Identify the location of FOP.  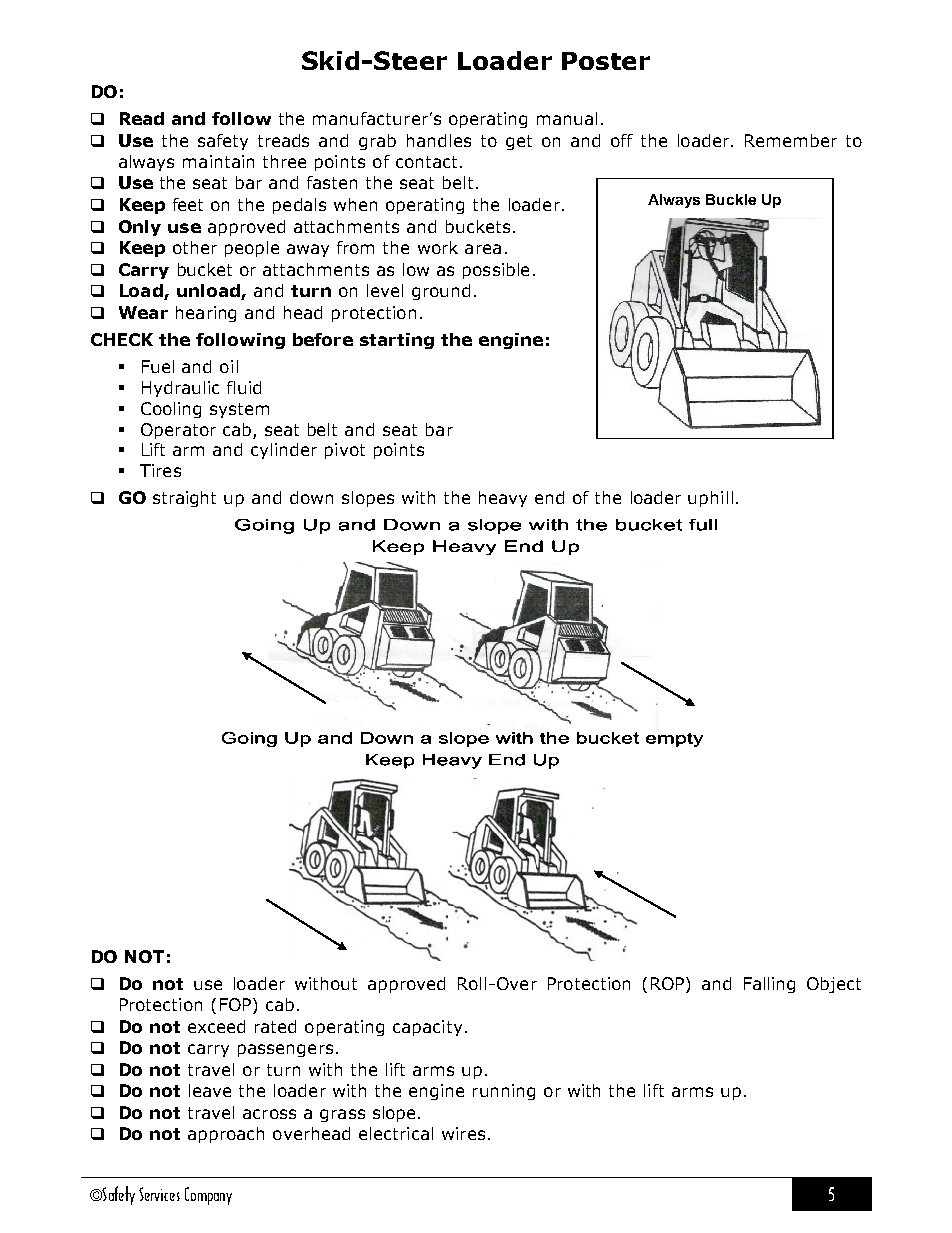
(237, 1006).
